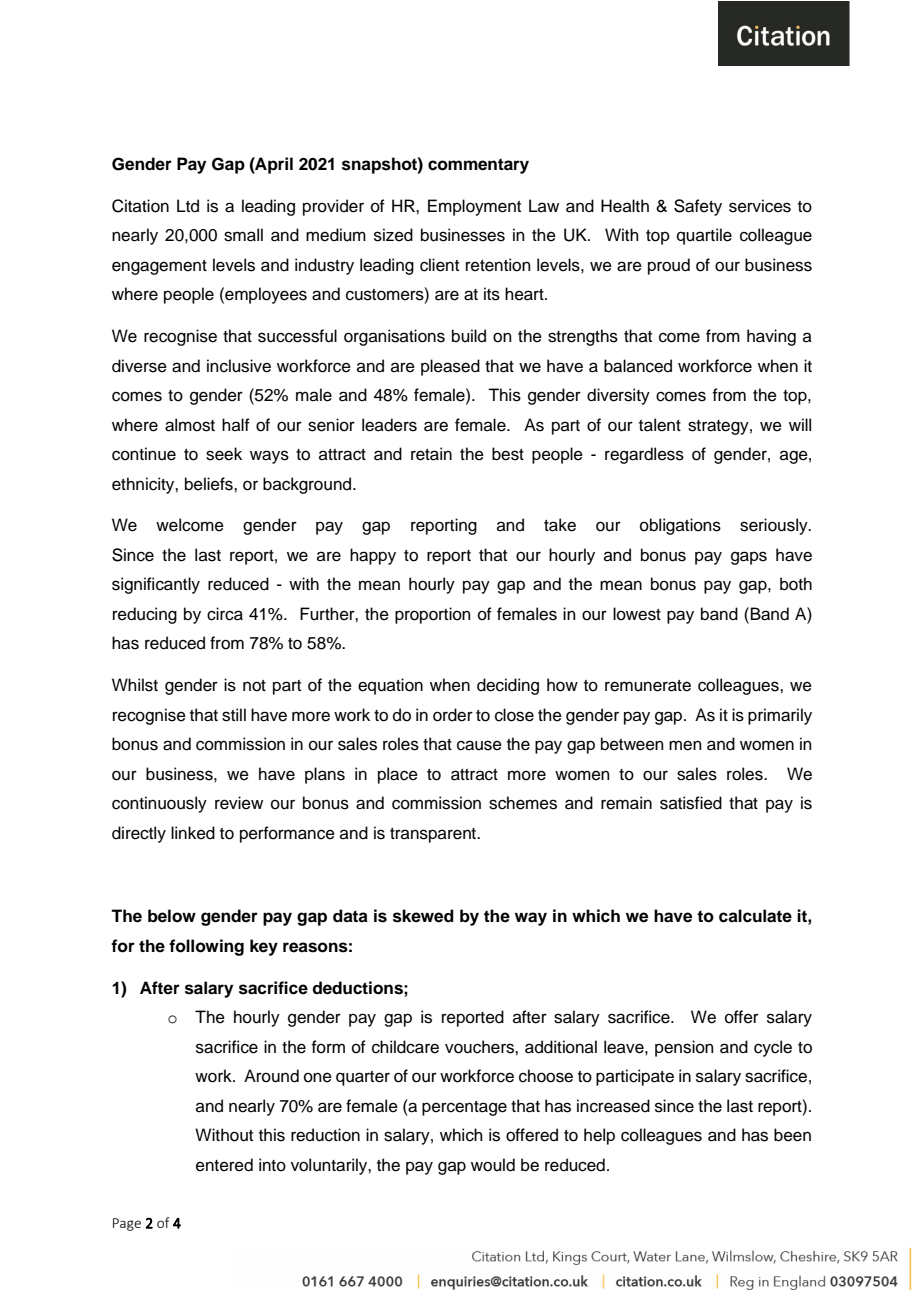  I want to click on beliefs, so click(210, 484).
